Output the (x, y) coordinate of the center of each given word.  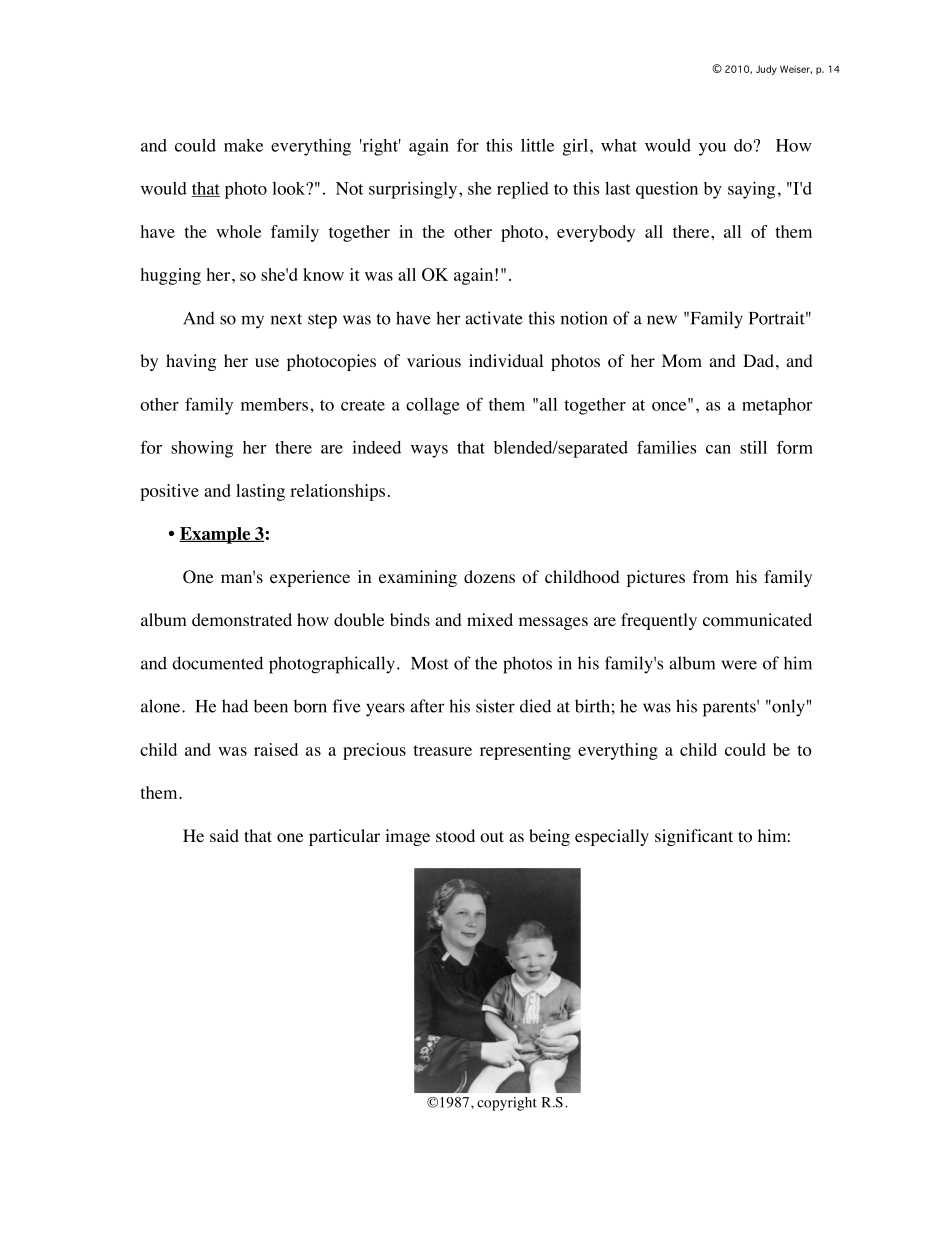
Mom (682, 361)
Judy (766, 70)
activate (494, 318)
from (711, 577)
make (243, 145)
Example (215, 535)
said (224, 835)
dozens (489, 577)
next (286, 319)
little (537, 145)
